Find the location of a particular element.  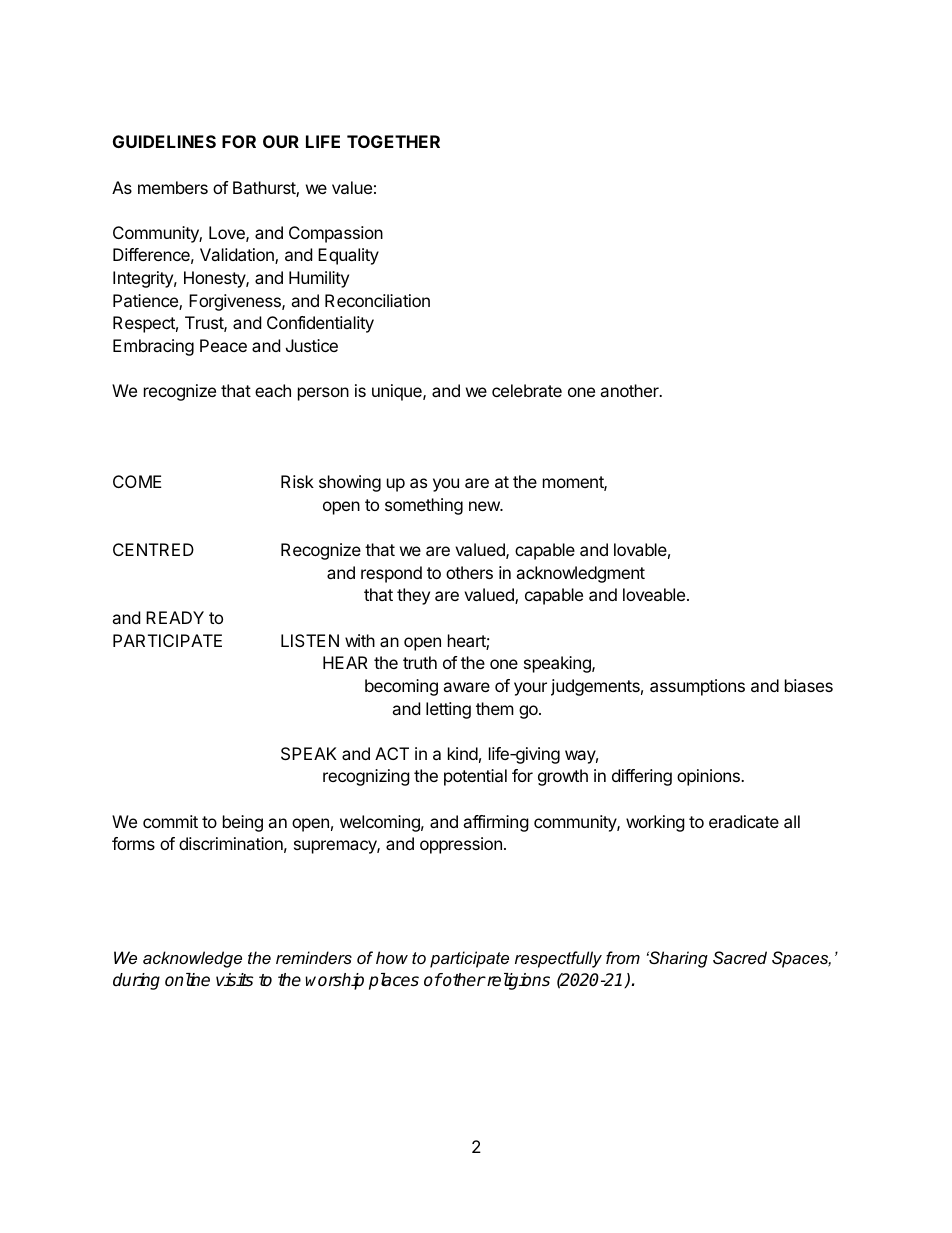

acknowledge is located at coordinates (192, 959).
